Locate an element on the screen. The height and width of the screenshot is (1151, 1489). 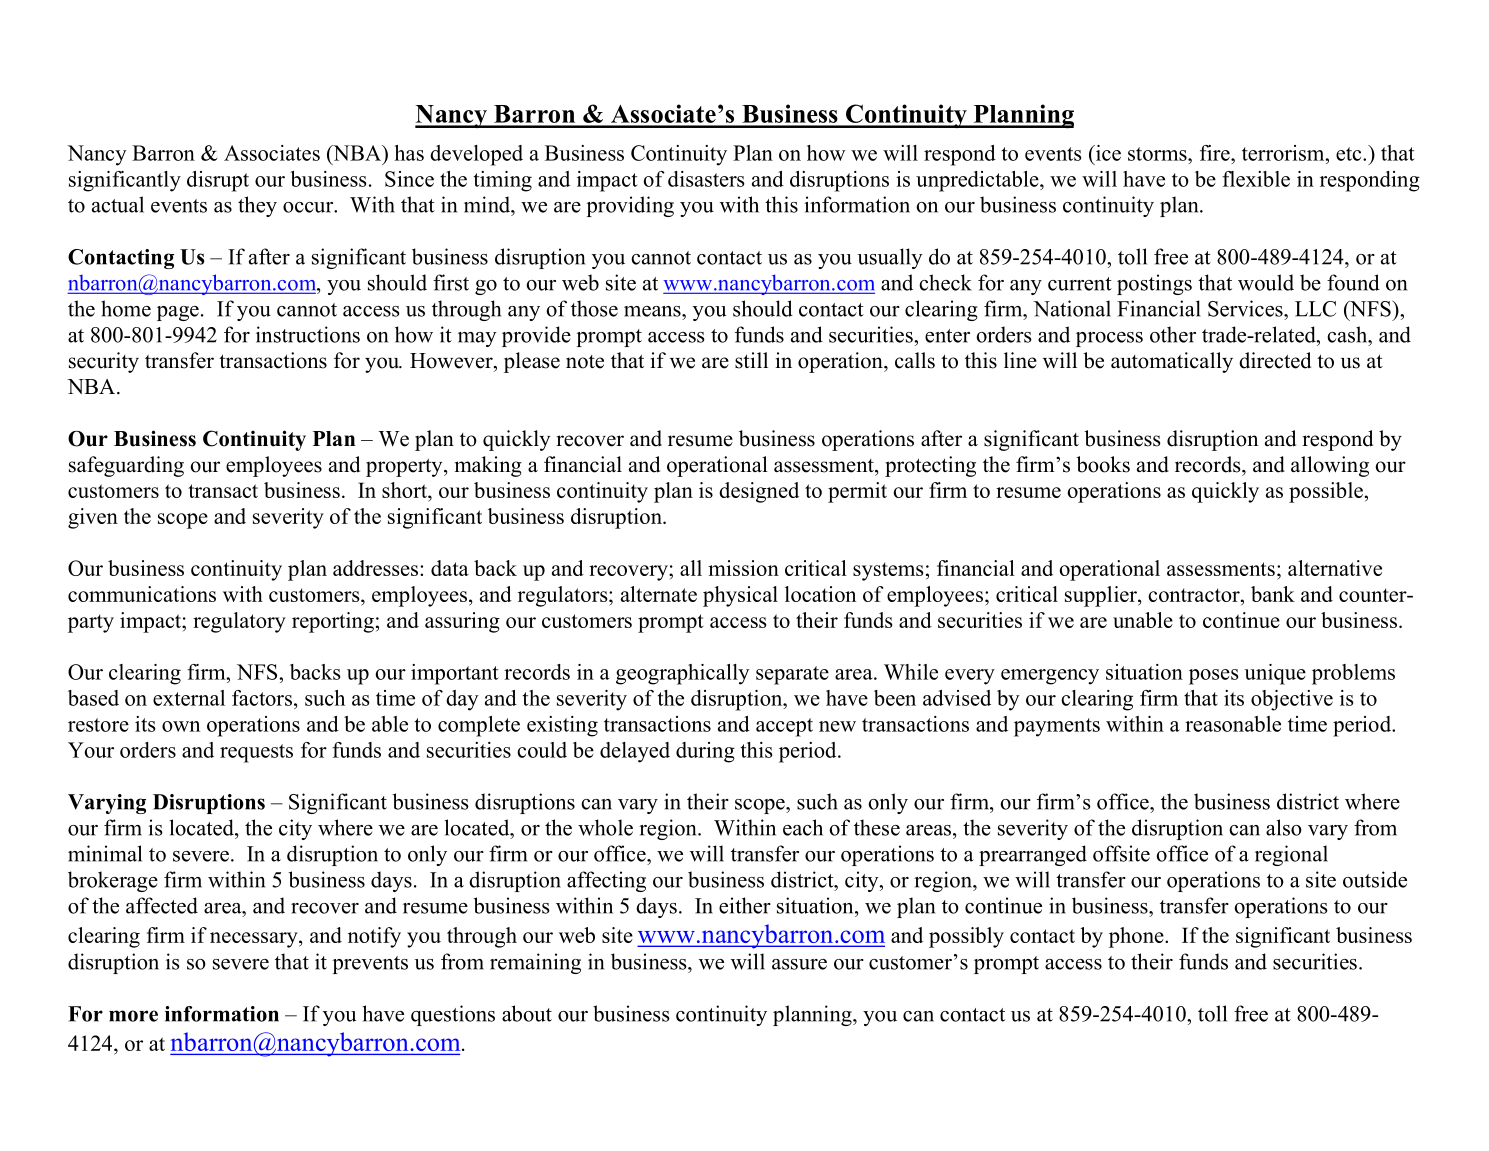
also is located at coordinates (1284, 827).
